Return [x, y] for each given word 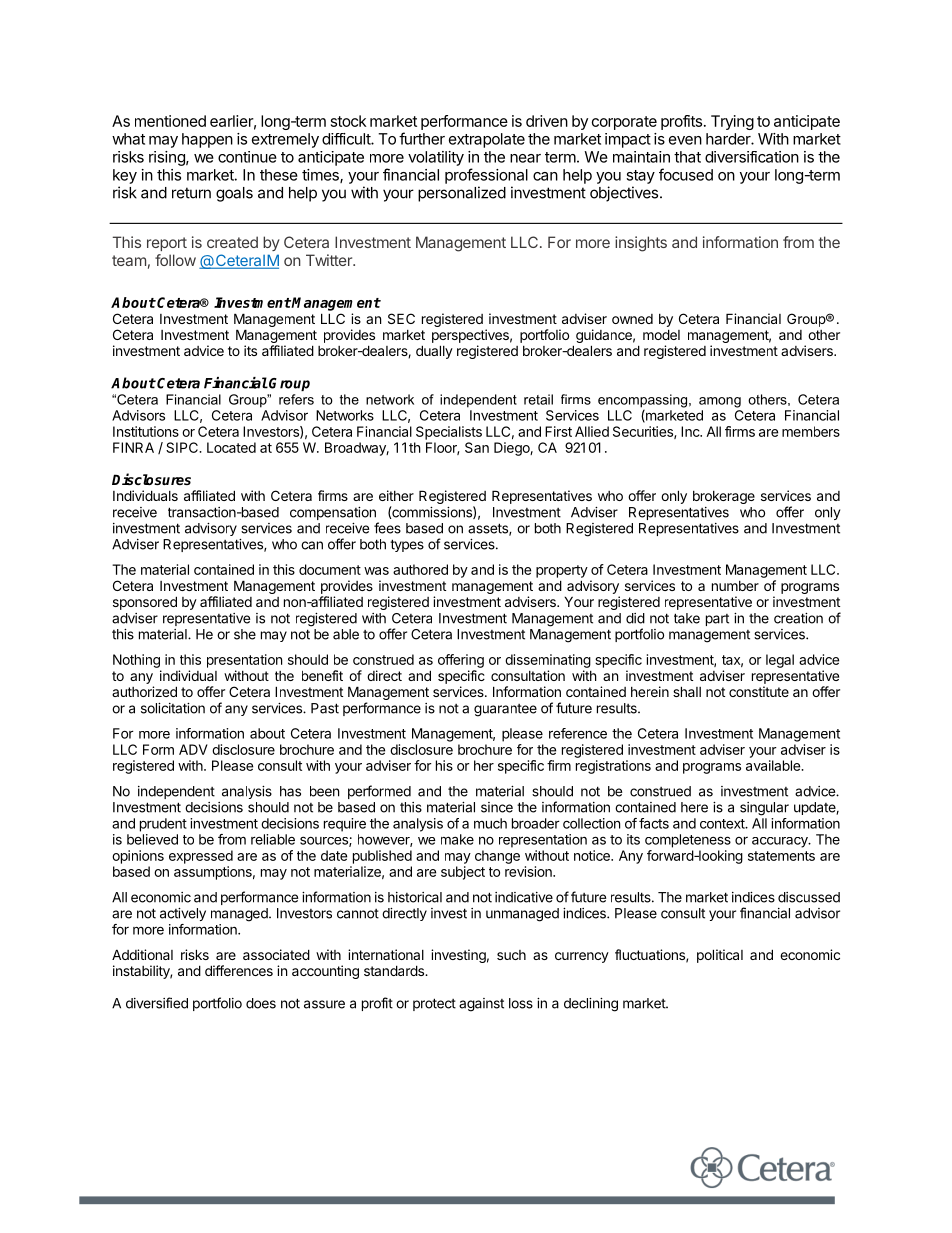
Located [231, 447]
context [723, 824]
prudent [163, 825]
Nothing [136, 661]
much [490, 823]
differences [239, 970]
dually [434, 352]
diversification [752, 157]
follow [175, 260]
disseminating [548, 661]
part [717, 620]
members [811, 431]
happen [207, 140]
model [661, 334]
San [477, 447]
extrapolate [487, 140]
